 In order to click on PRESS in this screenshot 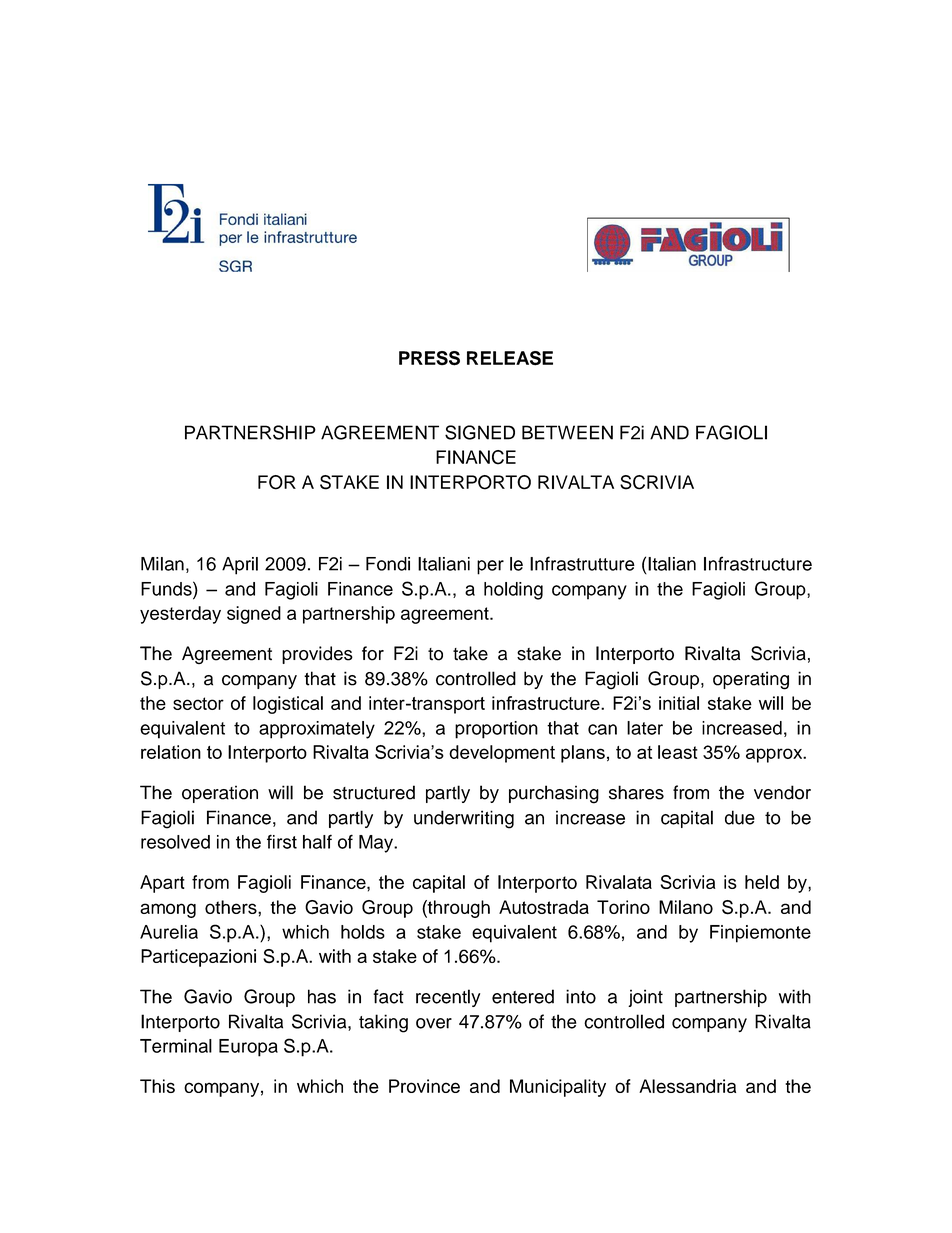, I will do `click(429, 358)`.
